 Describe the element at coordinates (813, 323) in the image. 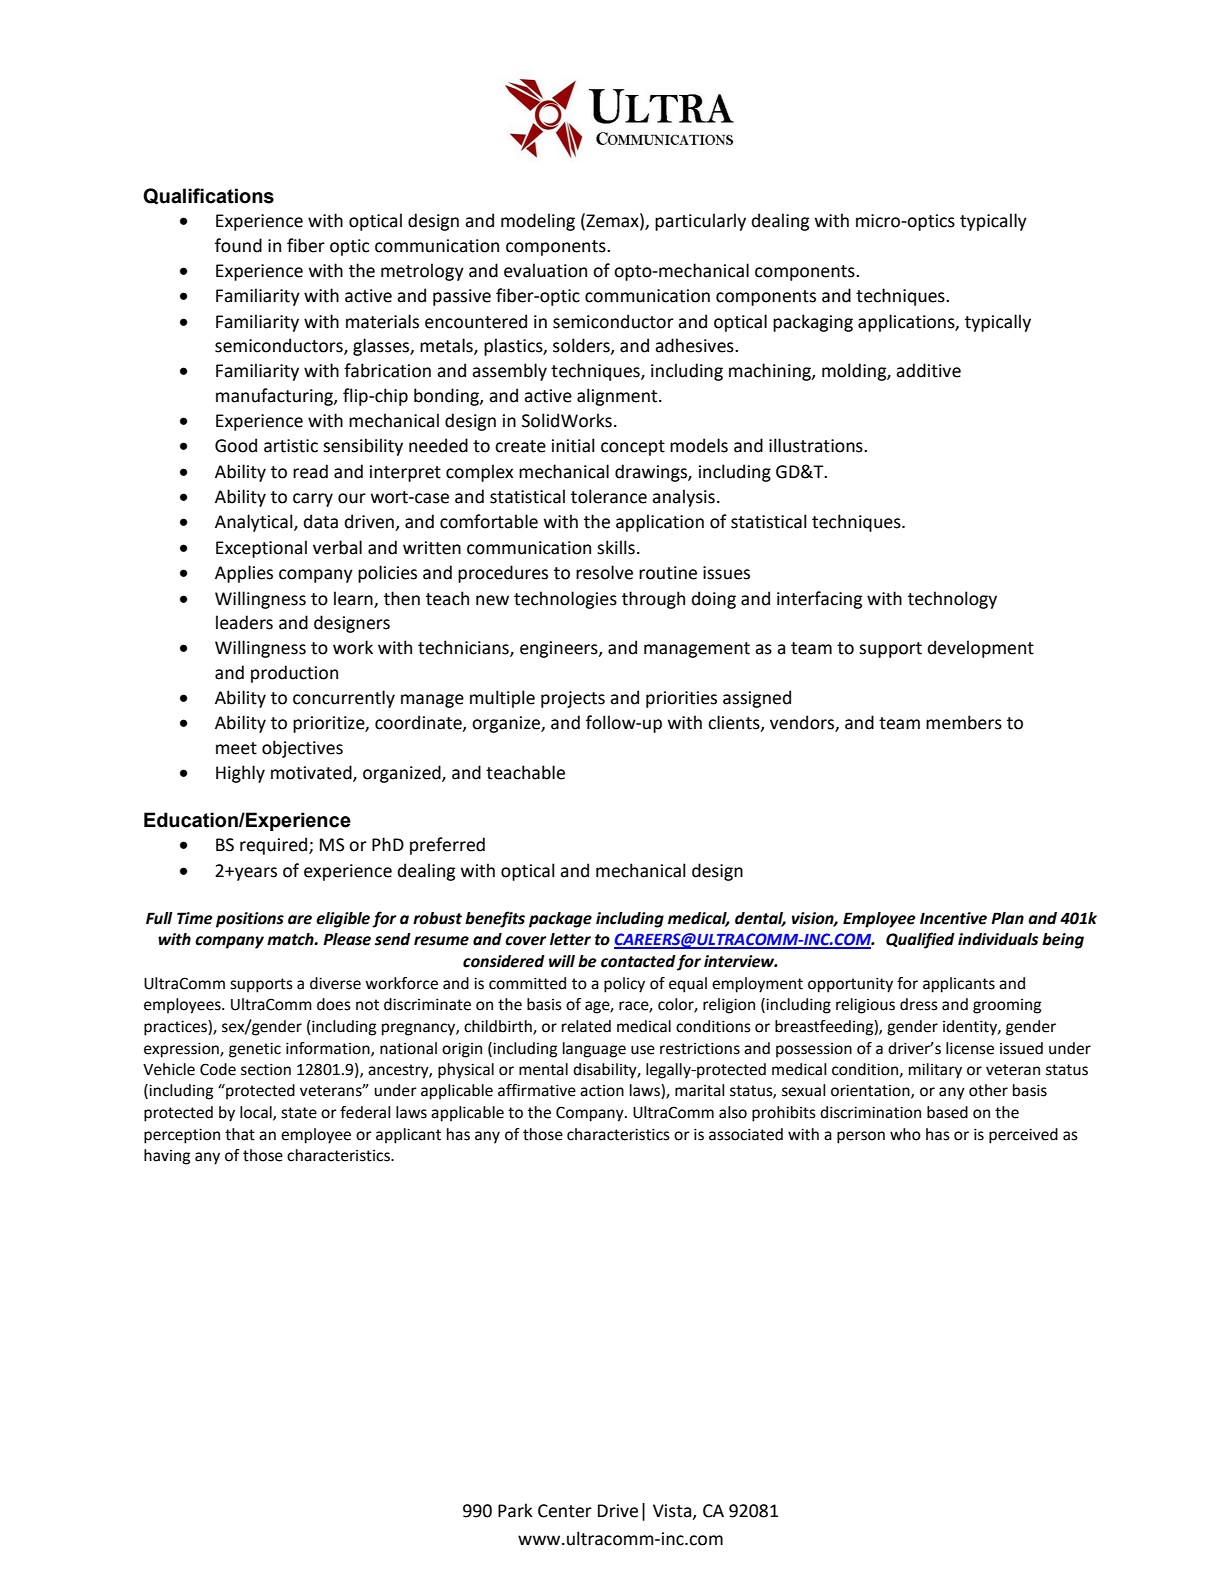

I see `packaging` at that location.
